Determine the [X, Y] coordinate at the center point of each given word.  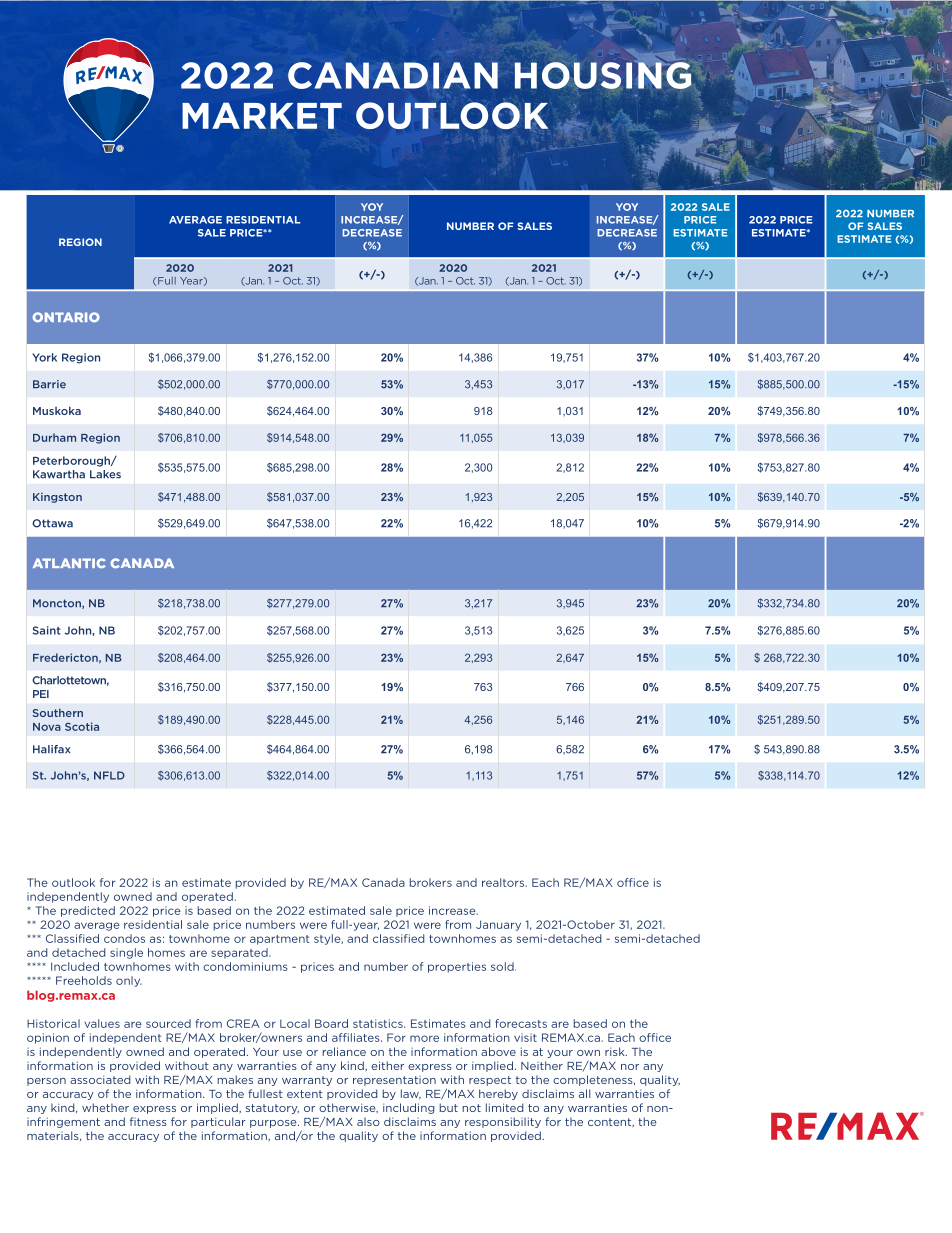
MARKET [262, 115]
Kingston [57, 498]
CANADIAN [393, 75]
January [498, 925]
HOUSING [603, 74]
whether [105, 1107]
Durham [54, 437]
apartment [279, 940]
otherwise [348, 1108]
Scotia [82, 726]
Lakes [105, 474]
